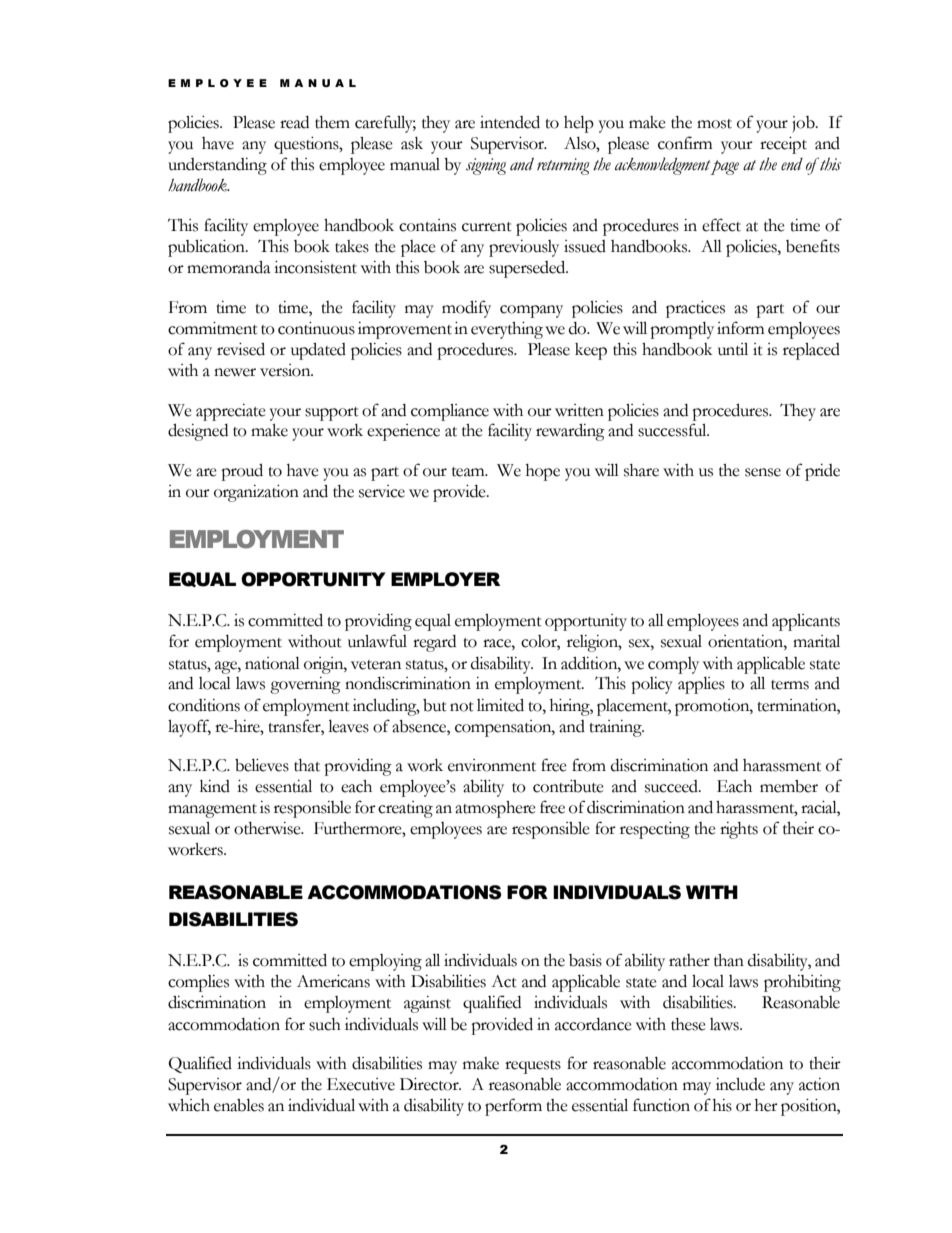  What do you see at coordinates (445, 579) in the screenshot?
I see `EMPLOYER` at bounding box center [445, 579].
